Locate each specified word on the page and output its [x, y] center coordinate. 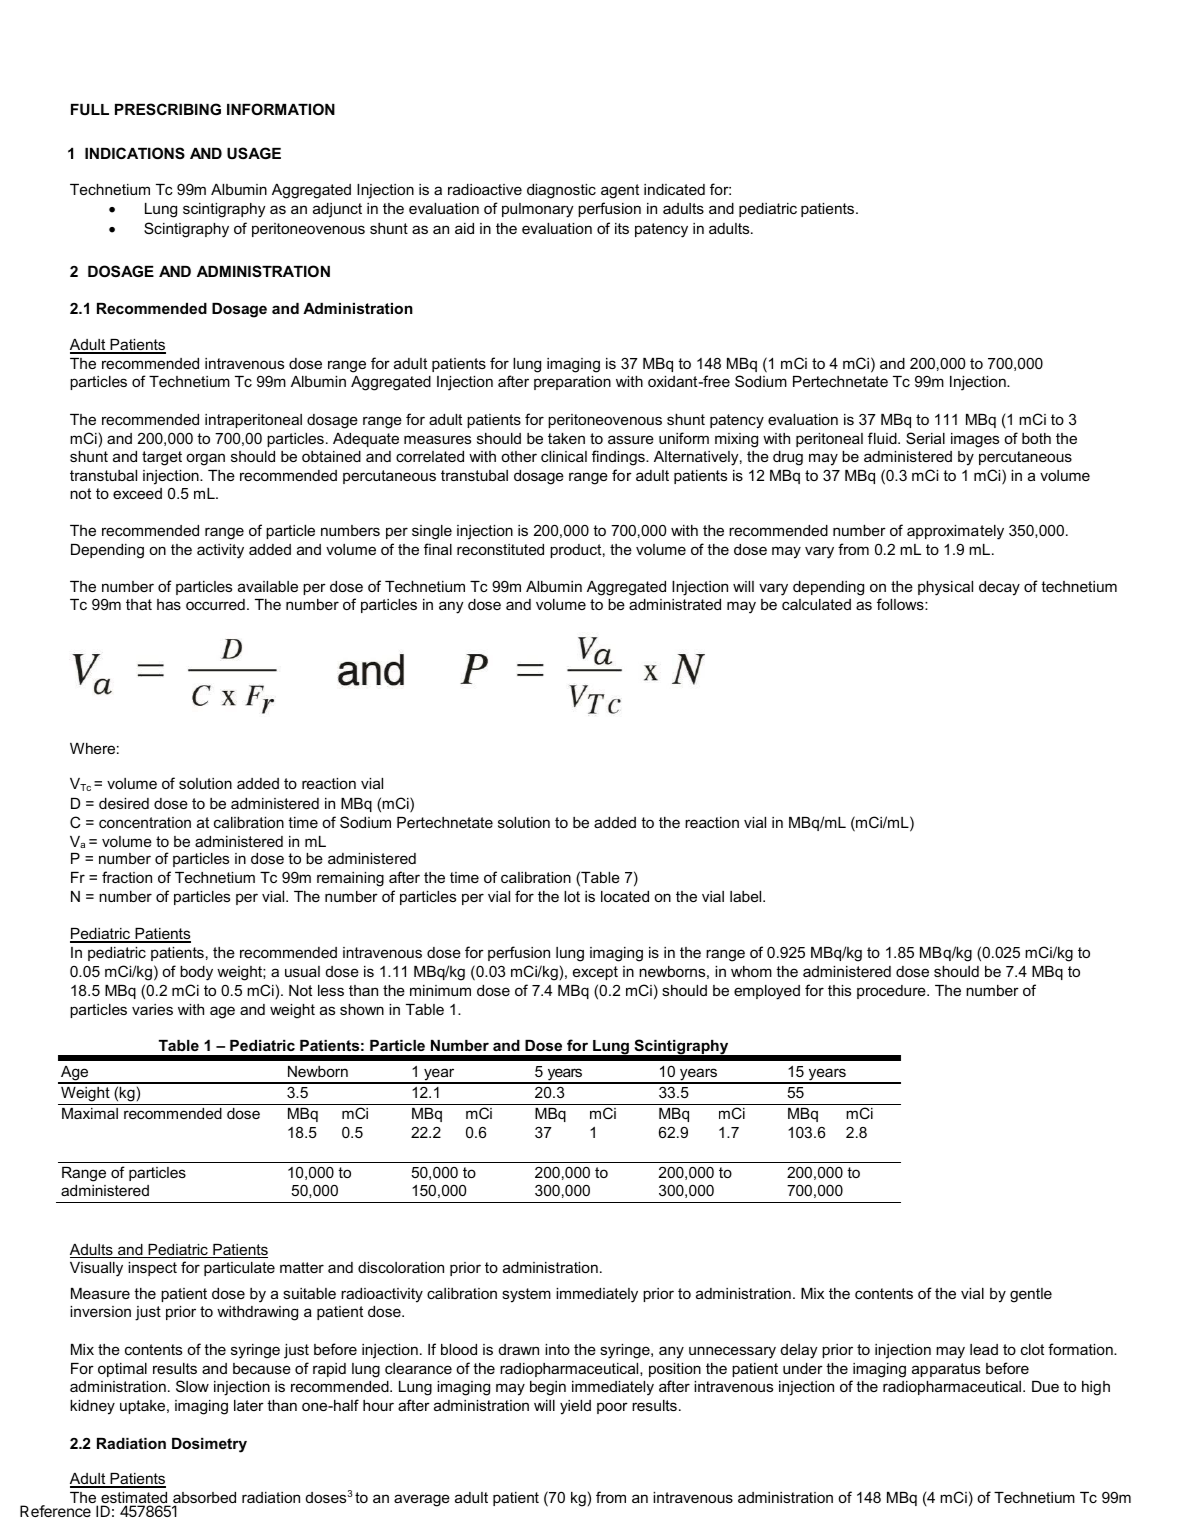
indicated [674, 189]
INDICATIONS [135, 153]
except [595, 973]
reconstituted [500, 549]
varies [152, 1009]
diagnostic [561, 191]
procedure [892, 992]
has [169, 604]
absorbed [204, 1499]
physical [945, 588]
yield [575, 1407]
